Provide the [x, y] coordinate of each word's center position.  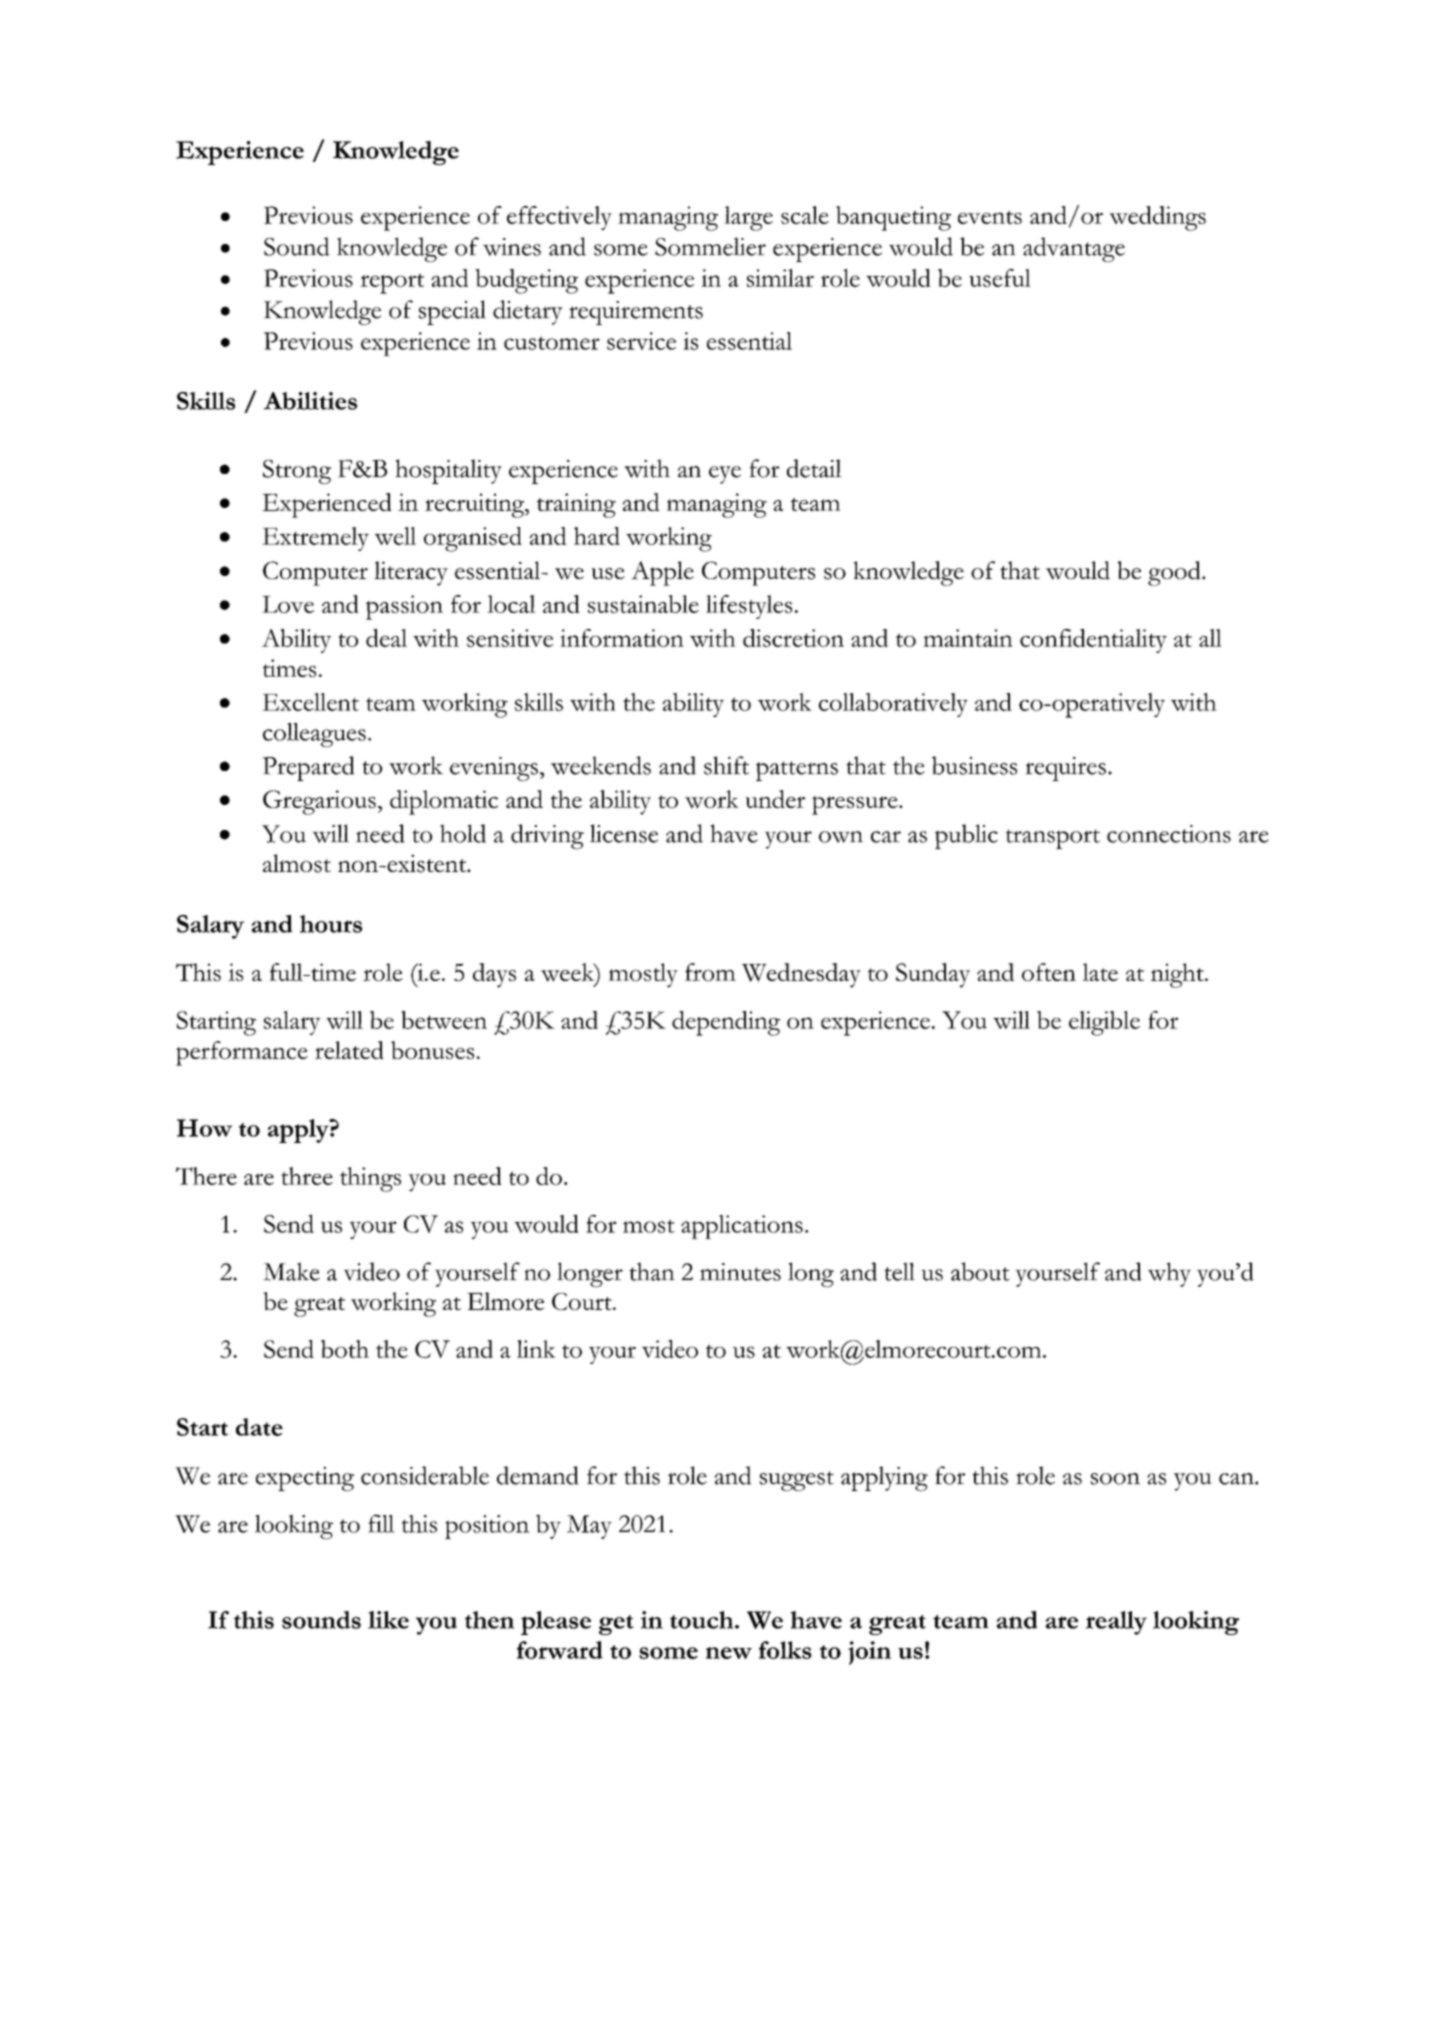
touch [703, 1620]
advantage [1074, 249]
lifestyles [749, 607]
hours [331, 924]
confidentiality [1093, 641]
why [1169, 1274]
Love [288, 604]
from [710, 972]
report [392, 283]
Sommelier [710, 246]
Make [291, 1271]
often [1049, 972]
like [388, 1620]
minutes [740, 1272]
